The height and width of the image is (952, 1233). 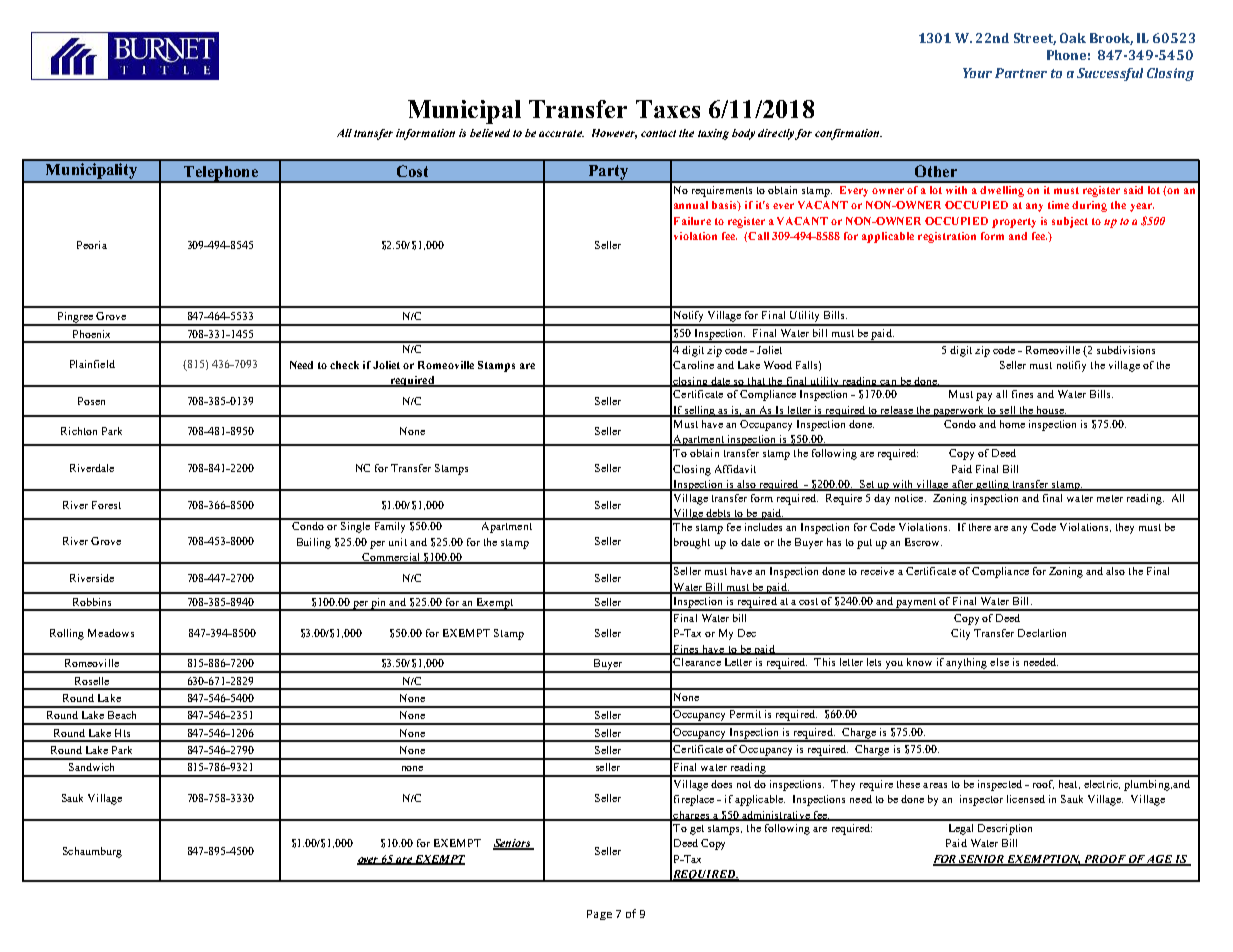 I want to click on Forest, so click(x=106, y=505).
